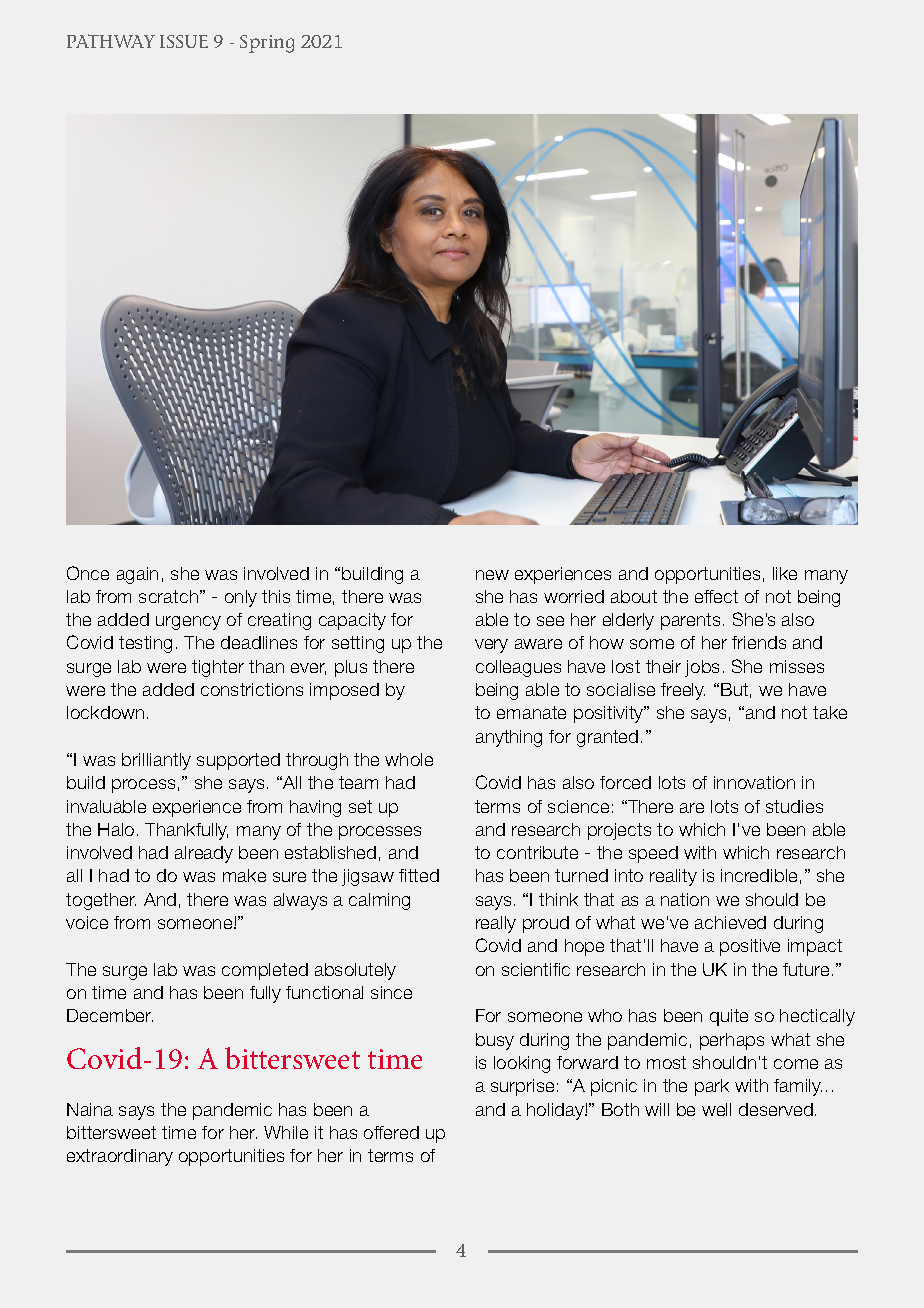  I want to click on PATHWAY, so click(111, 41).
